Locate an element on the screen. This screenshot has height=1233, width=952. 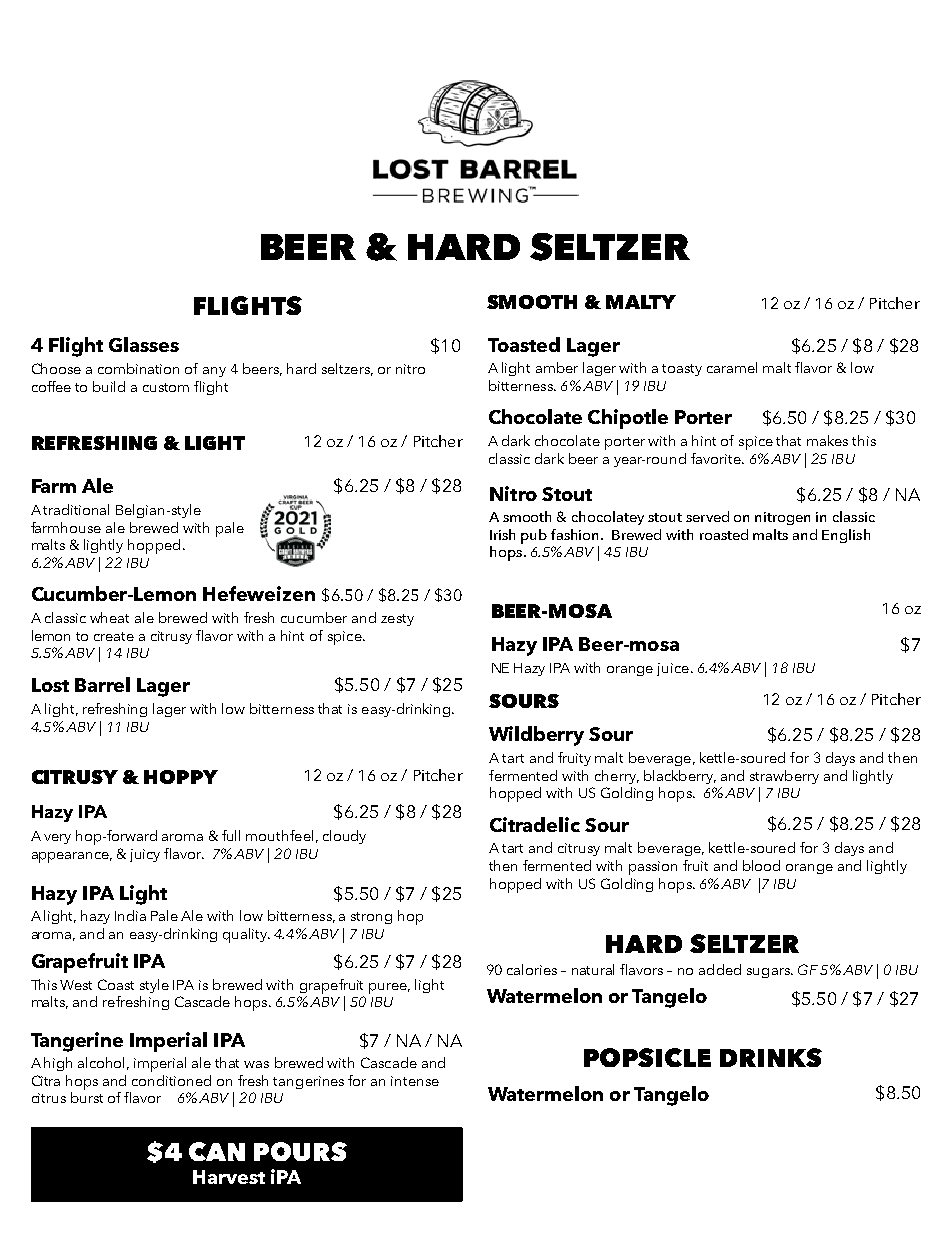
combination is located at coordinates (138, 368).
